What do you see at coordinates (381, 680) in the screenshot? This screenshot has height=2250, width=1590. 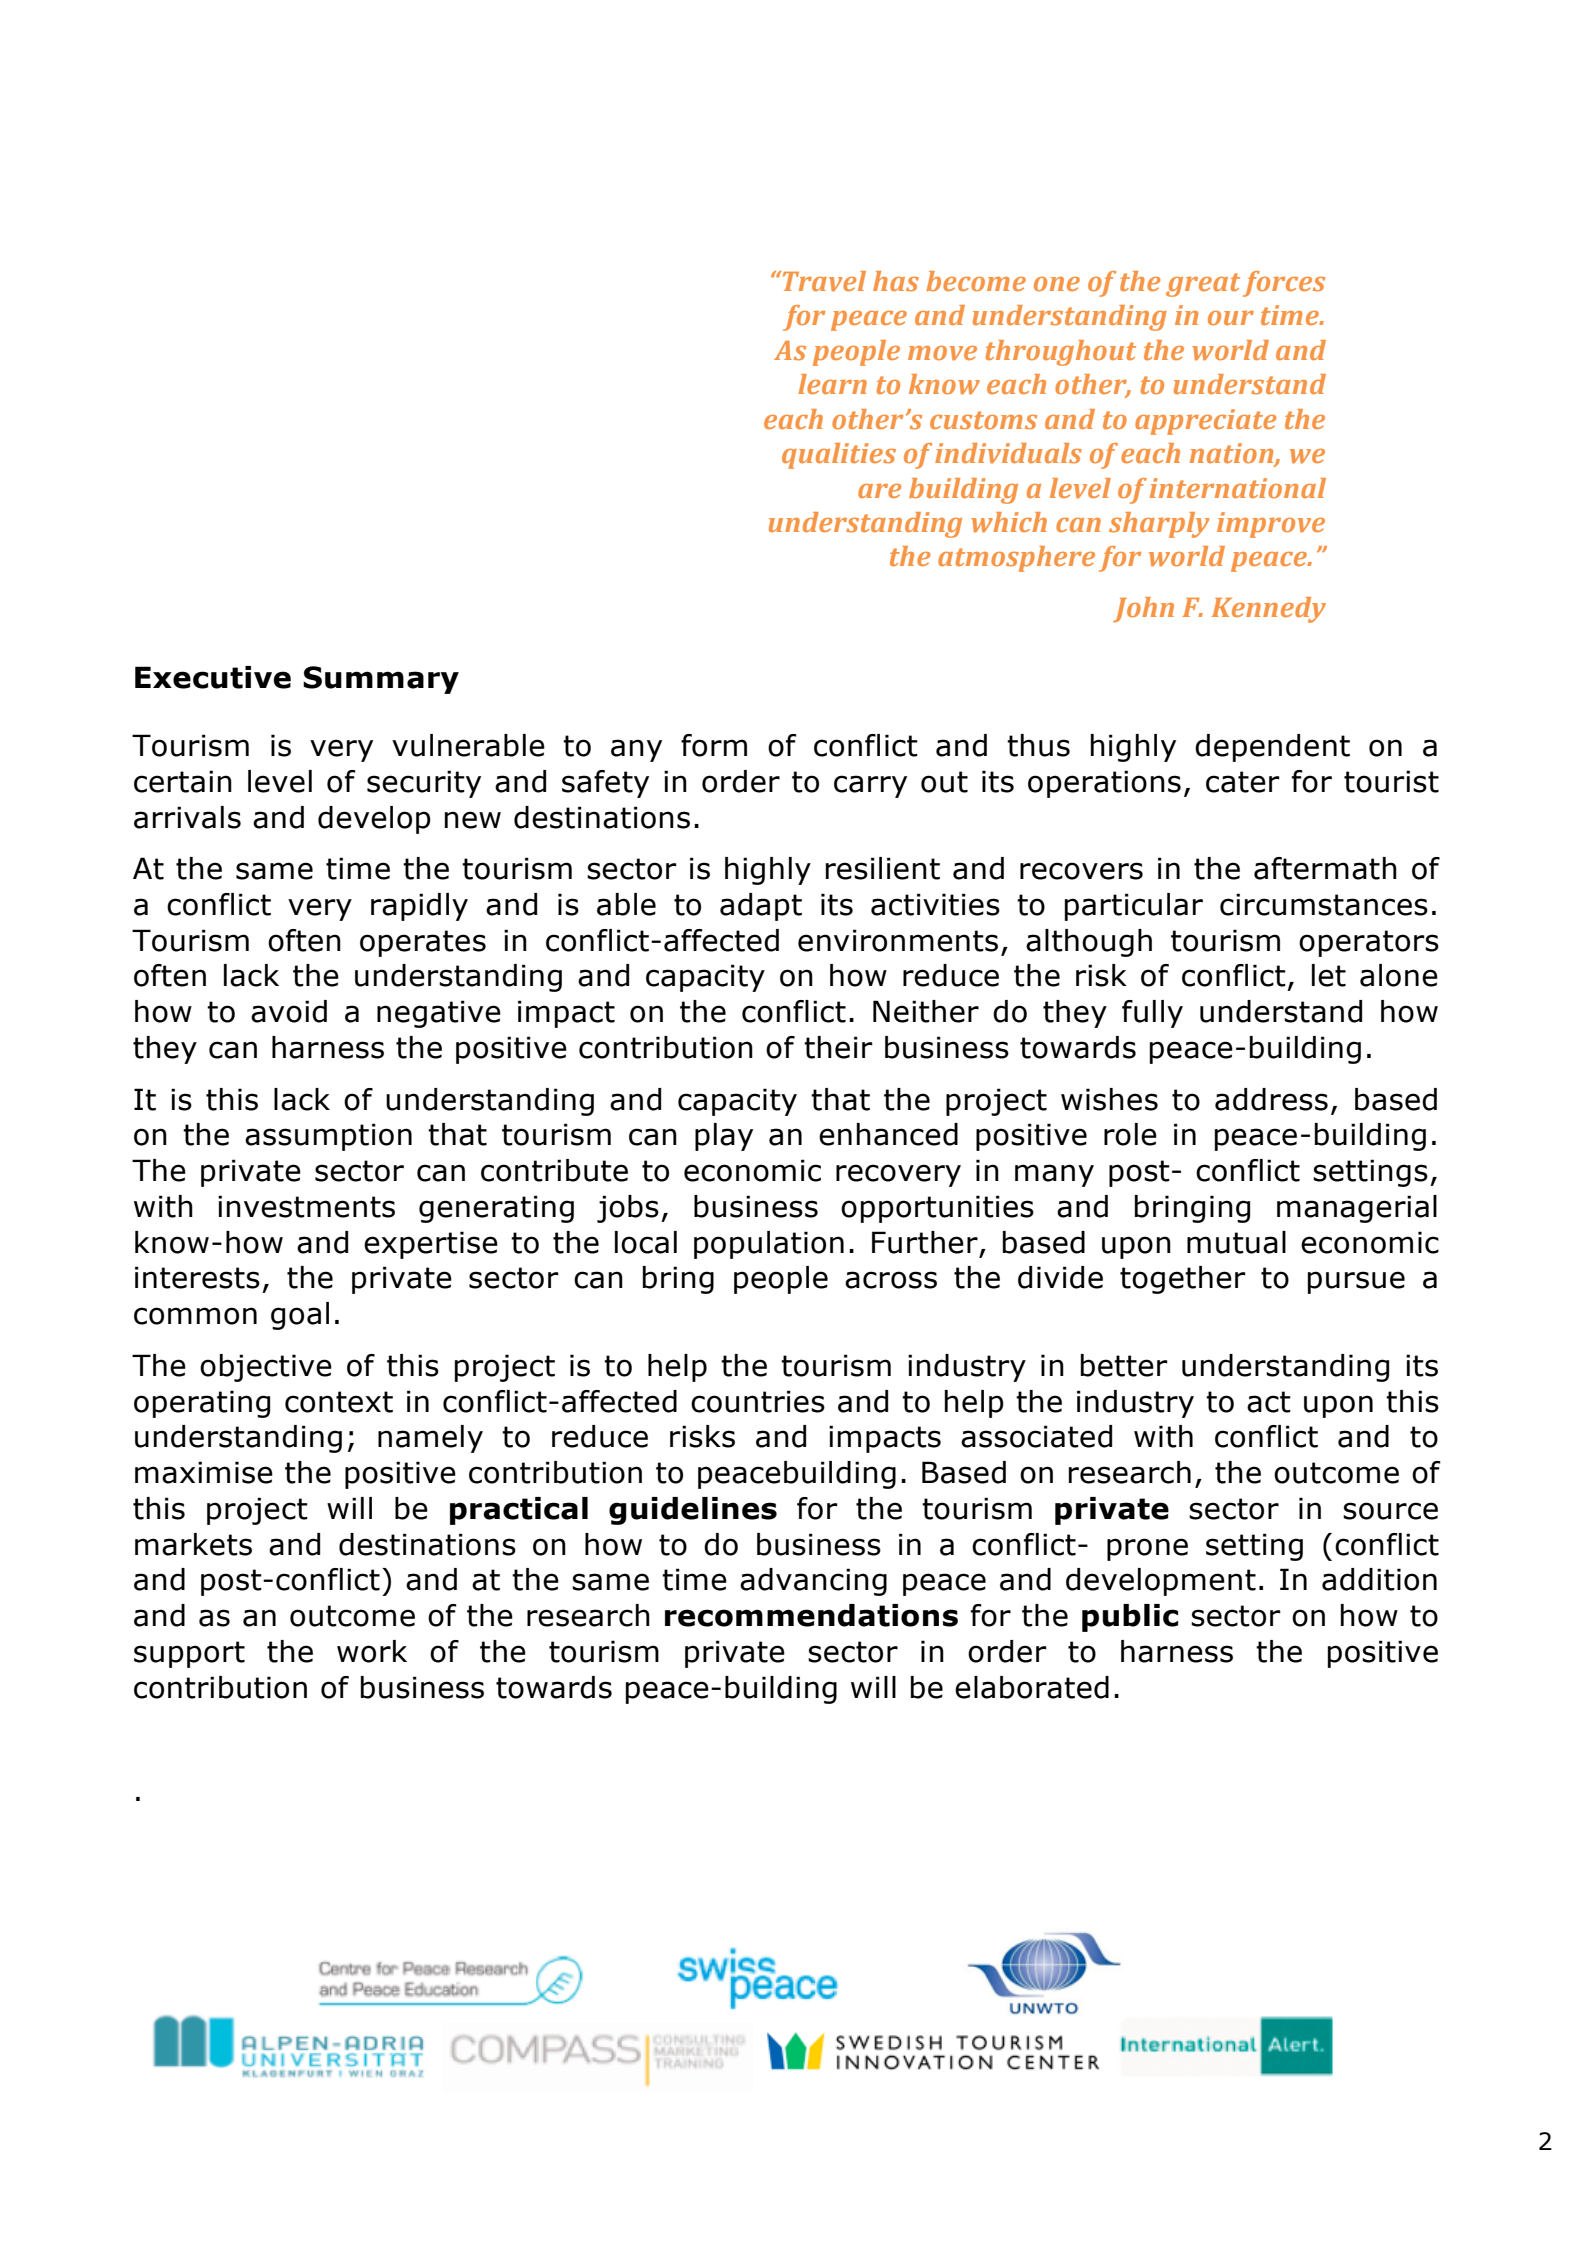 I see `Summary` at bounding box center [381, 680].
